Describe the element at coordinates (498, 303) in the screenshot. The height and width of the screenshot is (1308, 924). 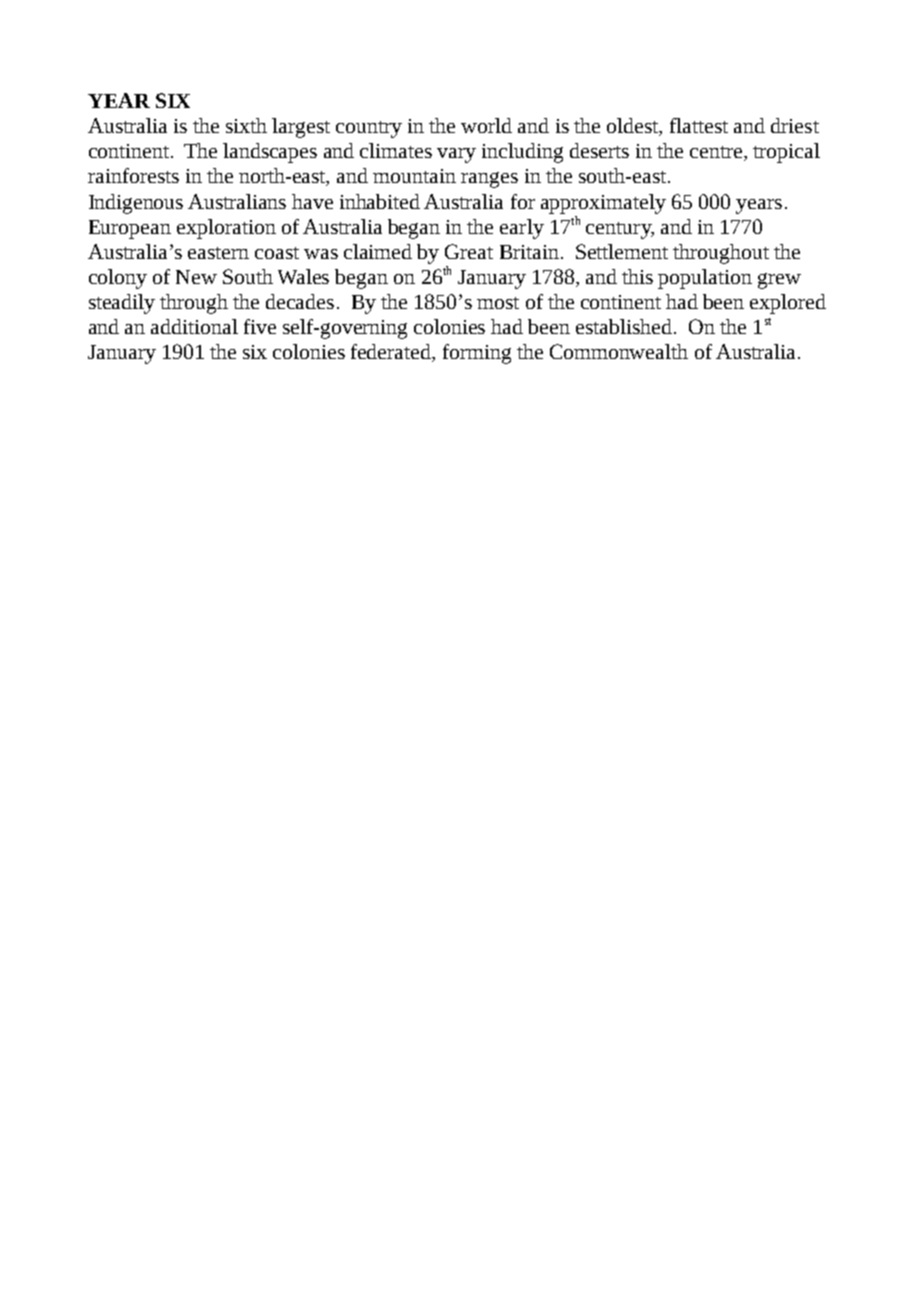
I see `most` at that location.
